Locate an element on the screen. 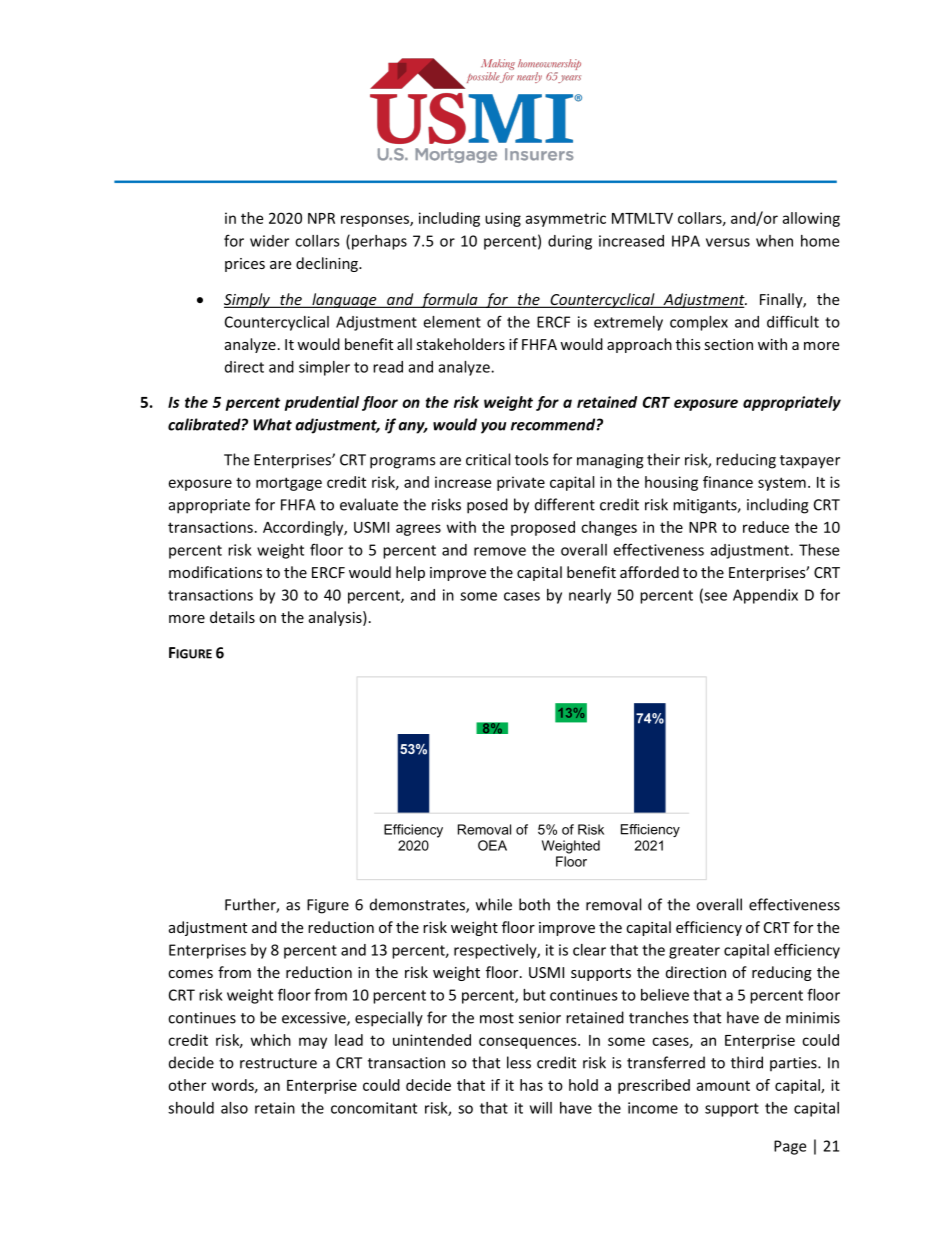 The height and width of the screenshot is (1233, 952). Appendix is located at coordinates (765, 596).
